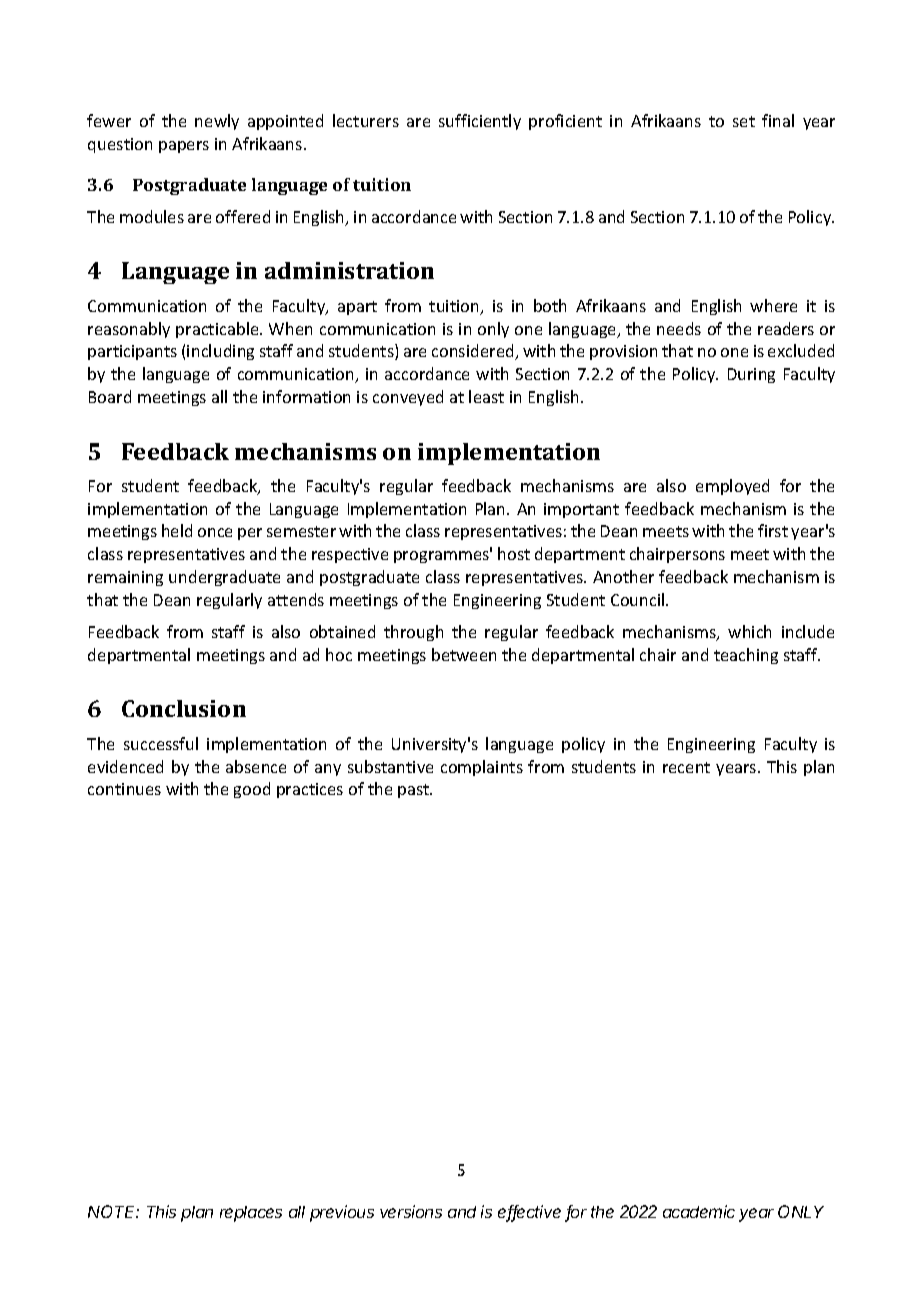 The image size is (924, 1308). I want to click on versions, so click(411, 1211).
